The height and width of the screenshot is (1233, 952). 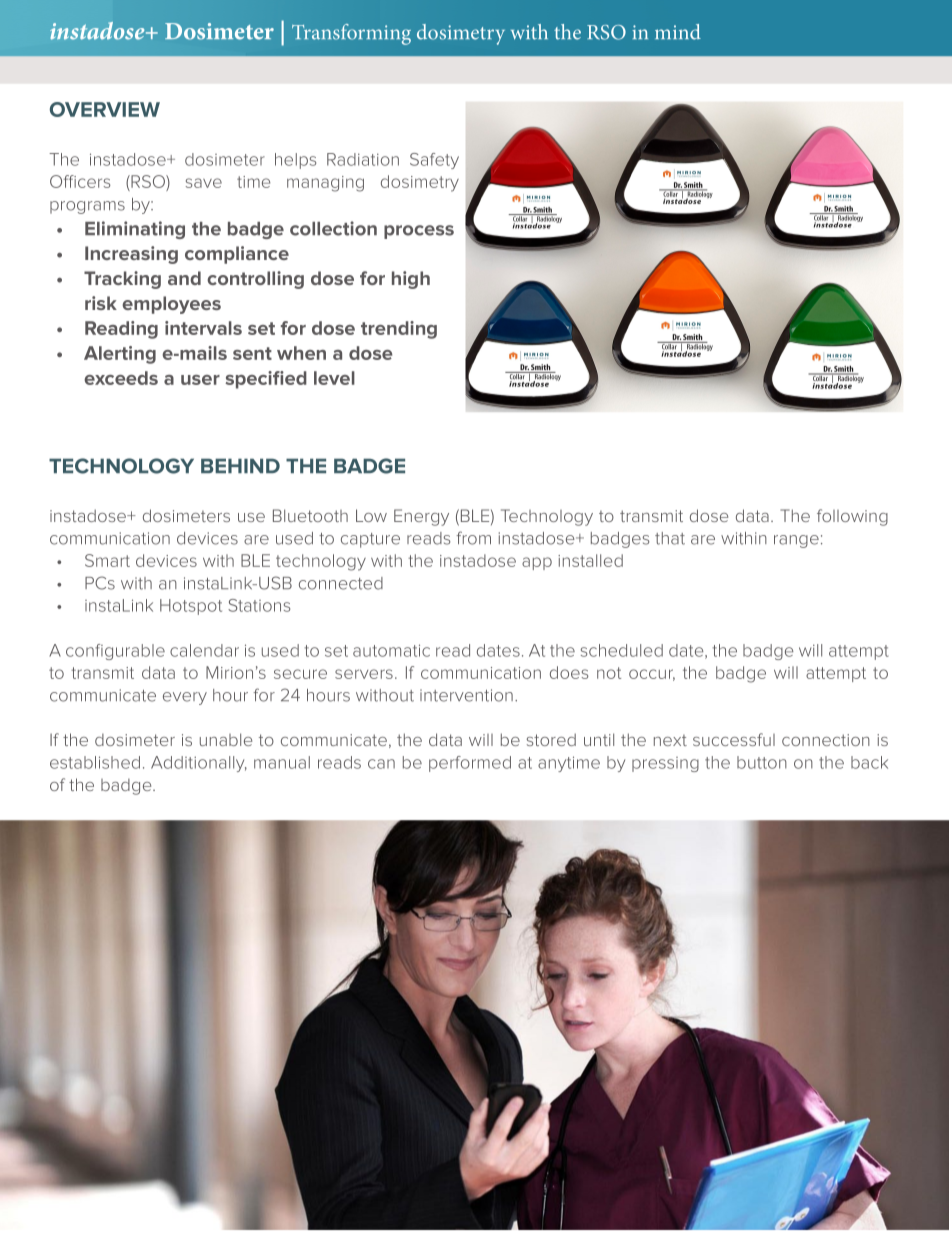 What do you see at coordinates (852, 517) in the screenshot?
I see `following` at bounding box center [852, 517].
